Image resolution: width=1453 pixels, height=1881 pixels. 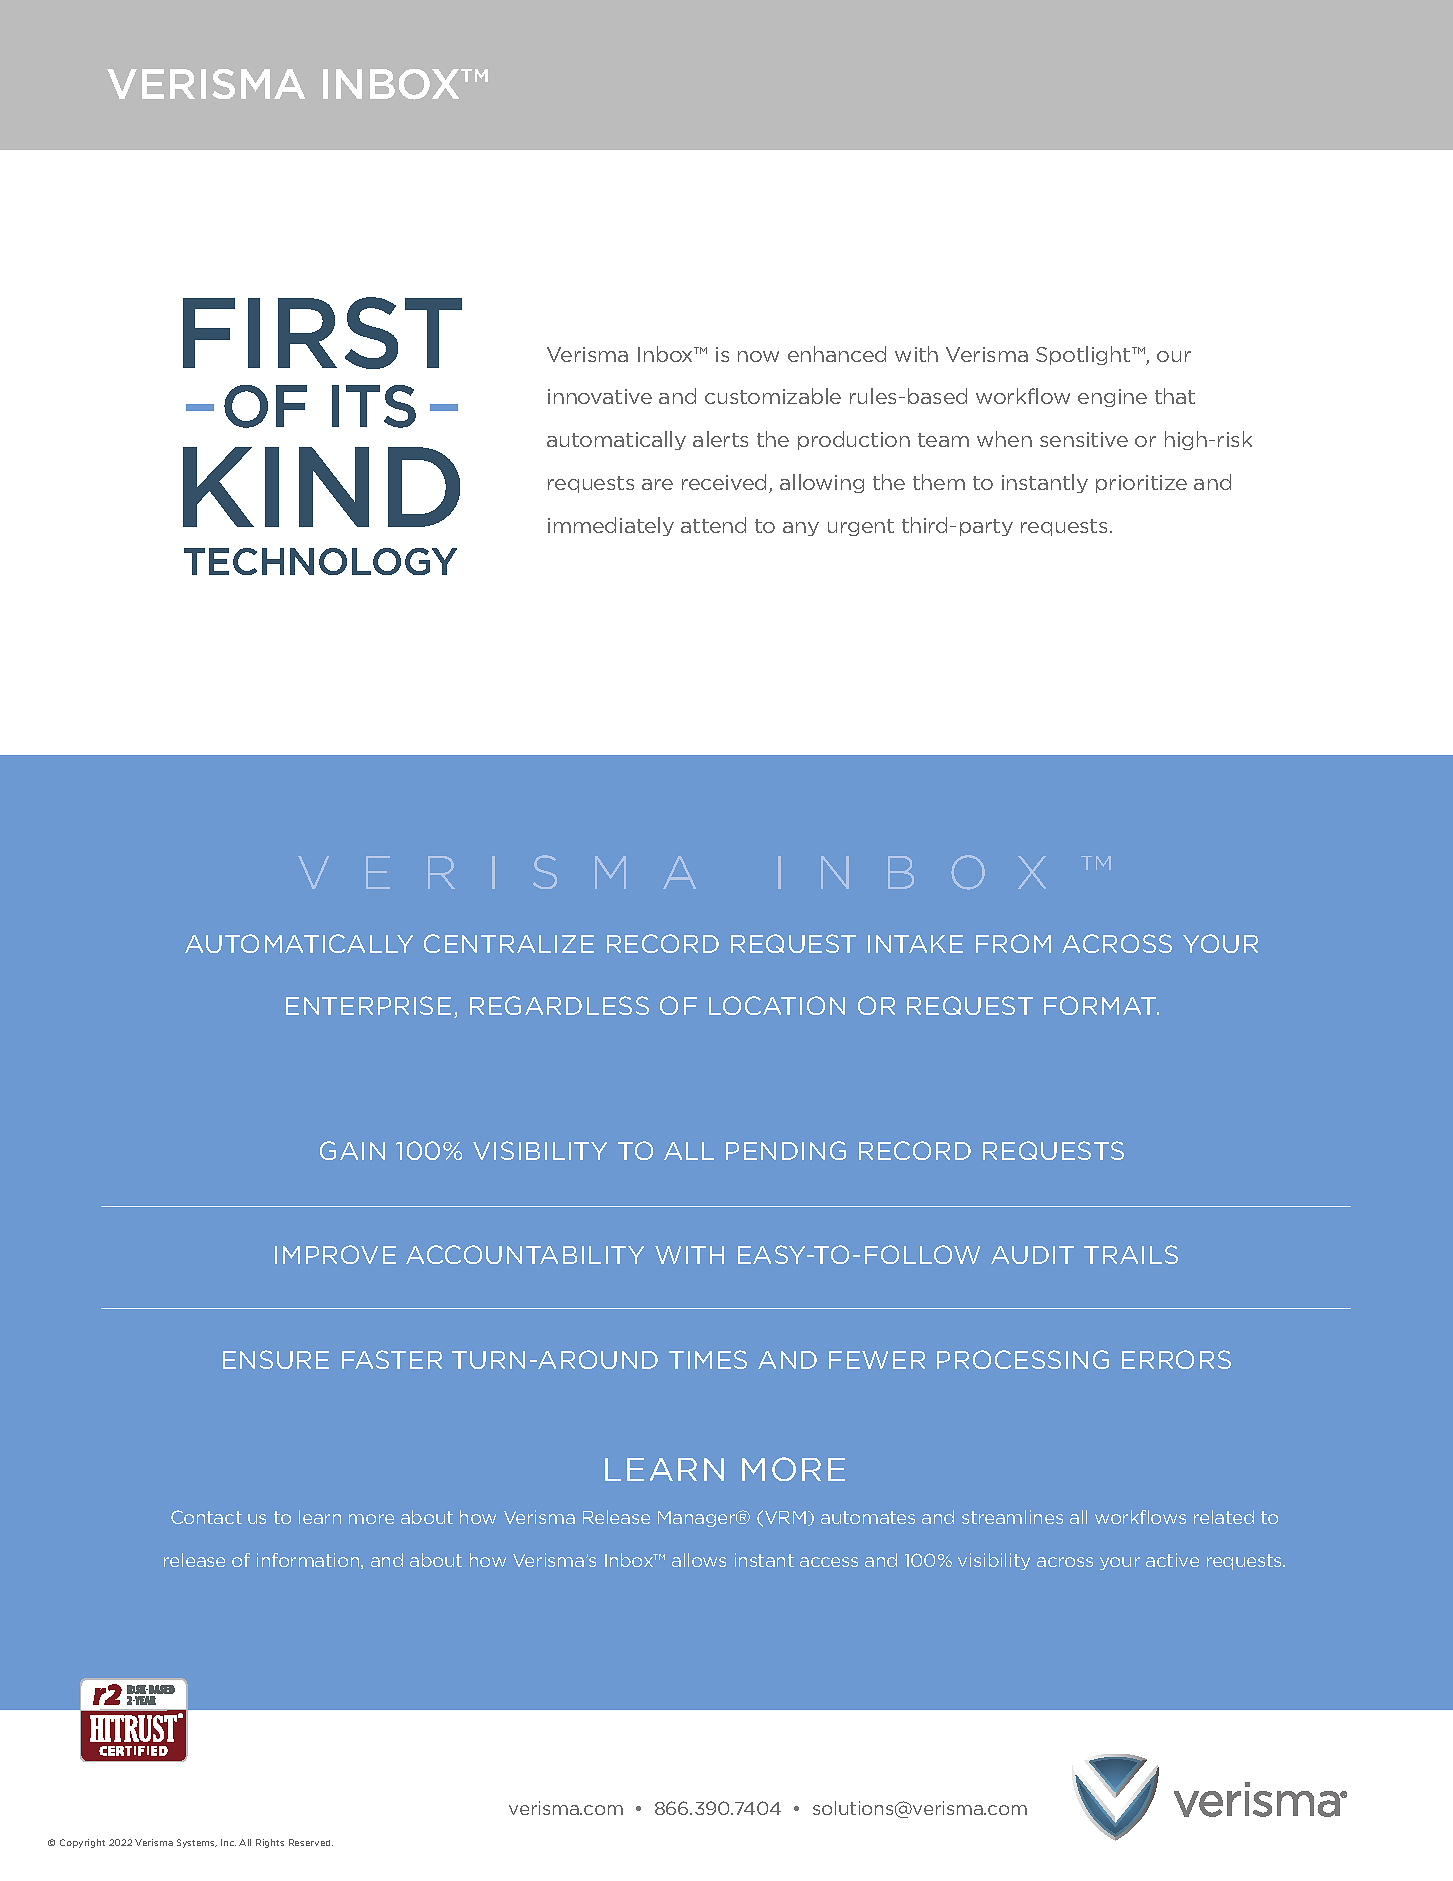 What do you see at coordinates (322, 333) in the document?
I see `FIRST` at bounding box center [322, 333].
